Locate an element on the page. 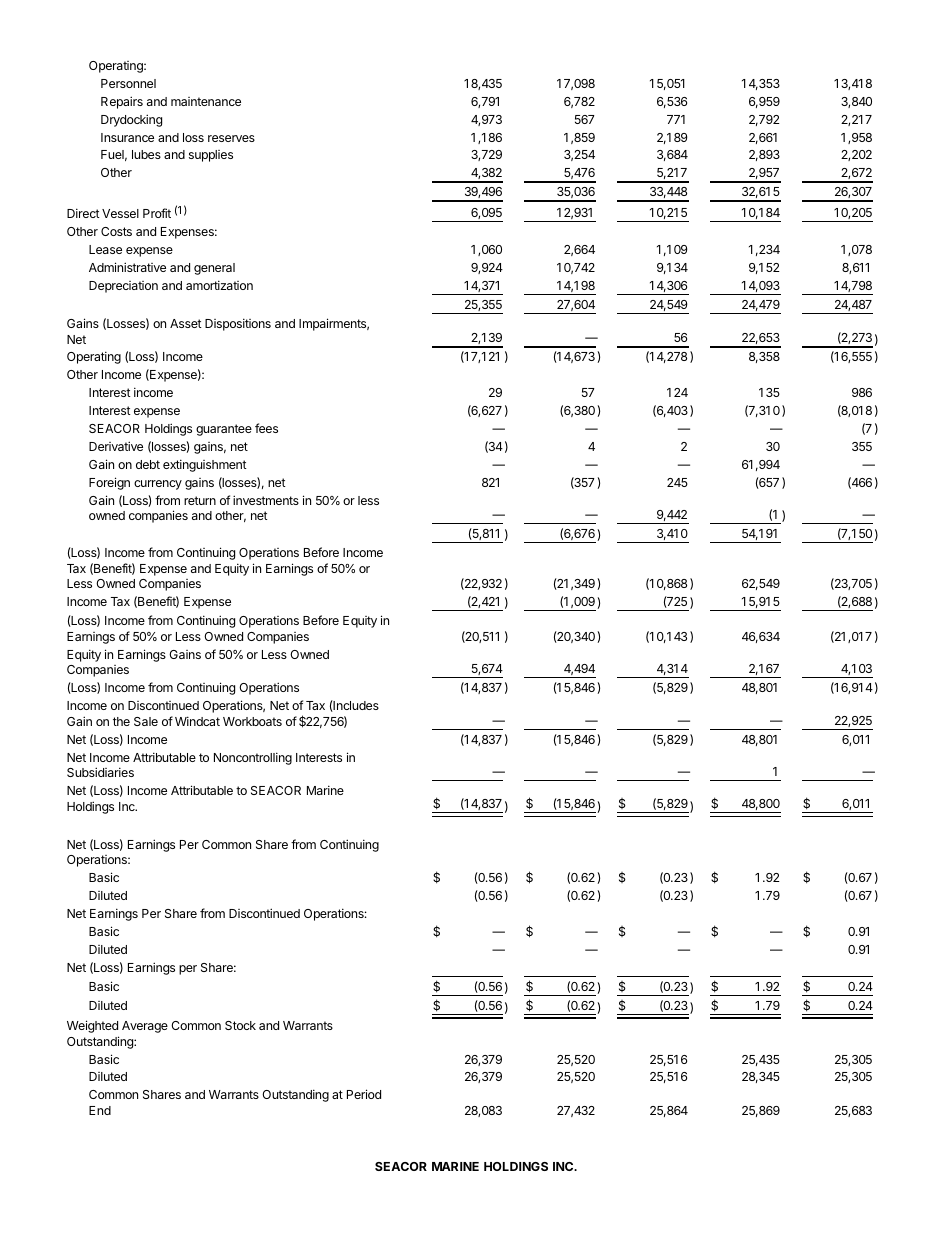  Subsidiaries is located at coordinates (100, 772).
